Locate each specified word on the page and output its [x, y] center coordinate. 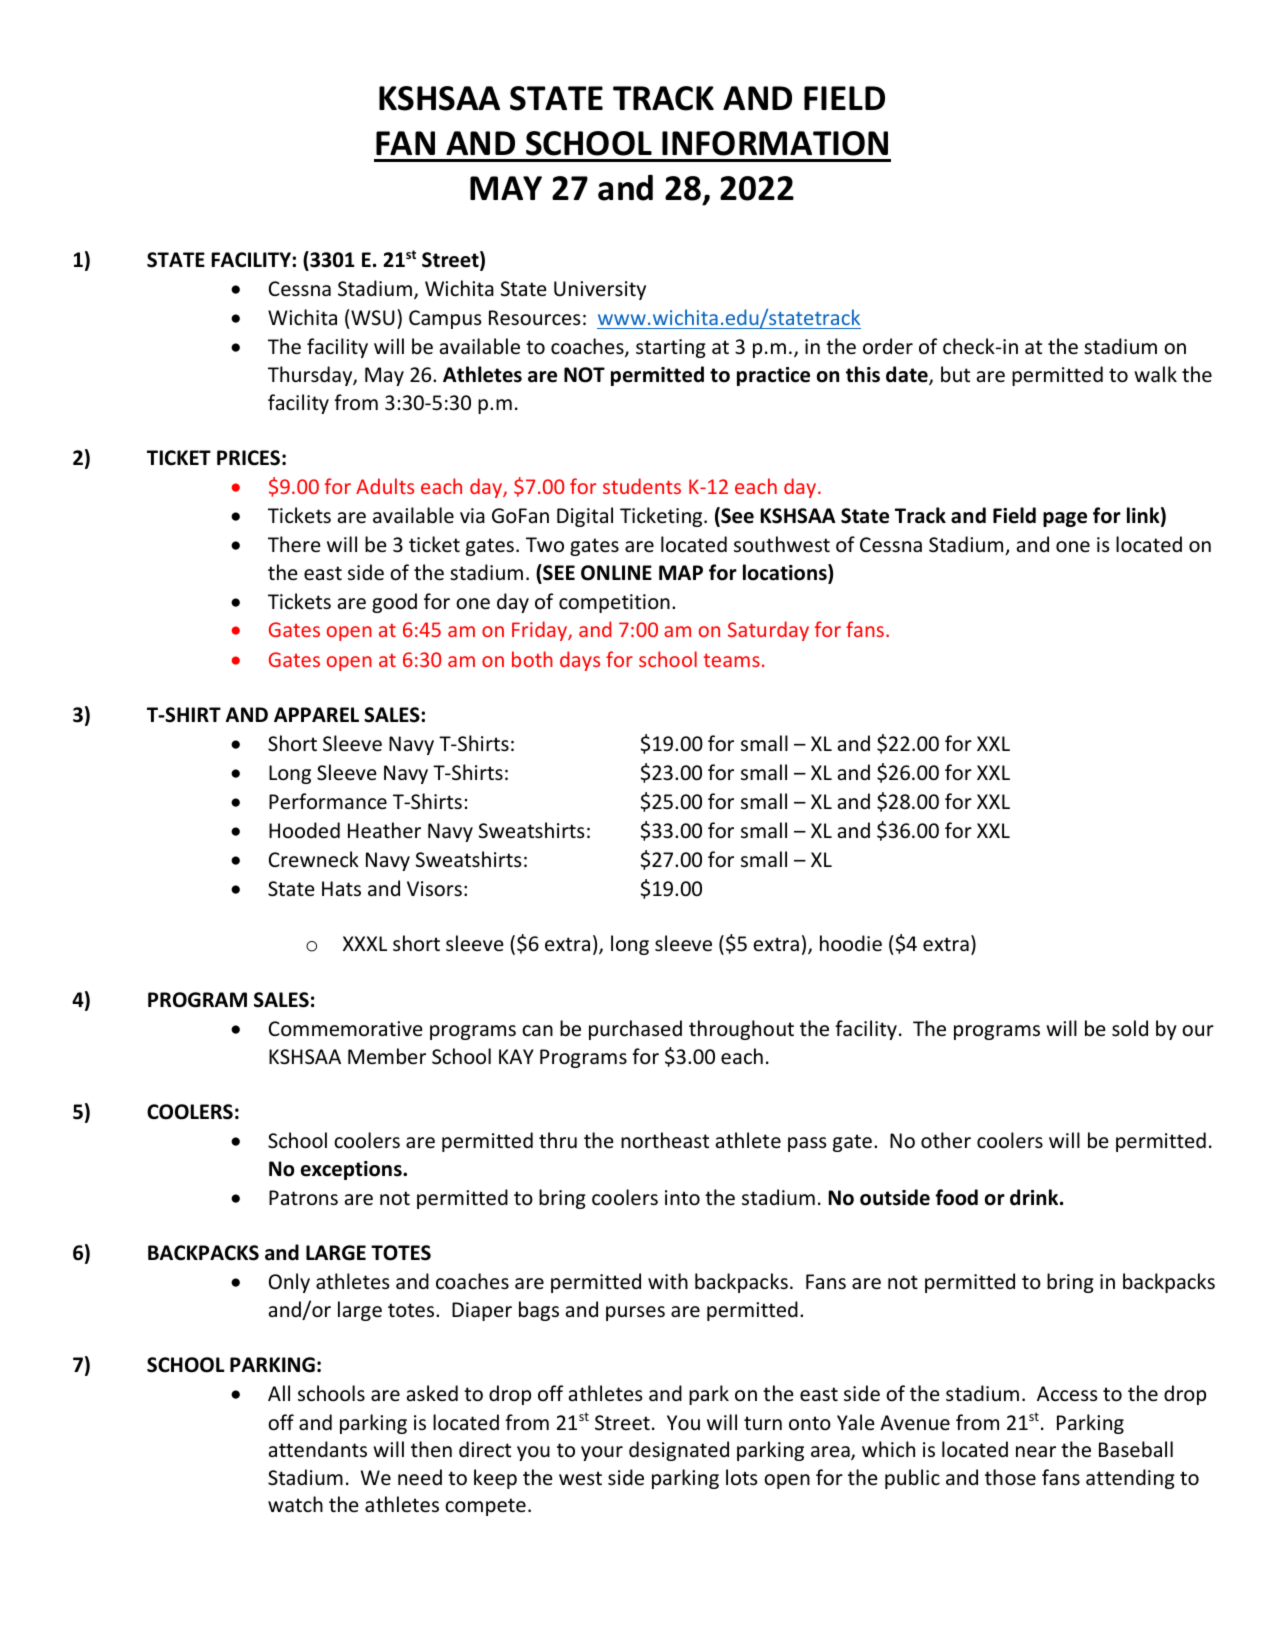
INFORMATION [775, 143]
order [888, 346]
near [1036, 1452]
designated [679, 1451]
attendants [318, 1449]
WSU [373, 318]
